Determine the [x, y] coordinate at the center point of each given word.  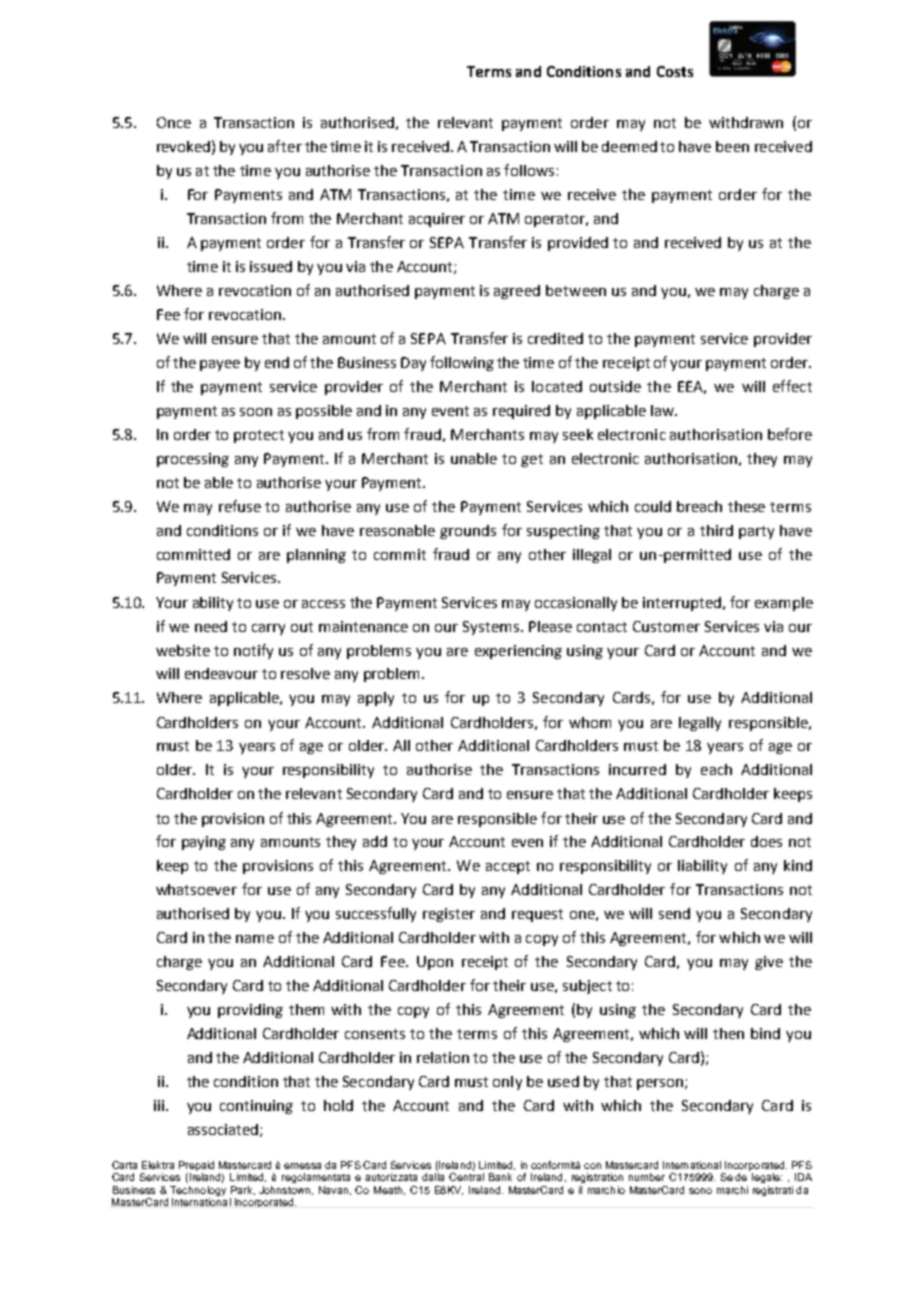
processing [193, 460]
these [746, 506]
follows [529, 170]
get [532, 460]
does [766, 841]
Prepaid [196, 1167]
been [732, 146]
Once [174, 122]
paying [204, 843]
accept [508, 867]
